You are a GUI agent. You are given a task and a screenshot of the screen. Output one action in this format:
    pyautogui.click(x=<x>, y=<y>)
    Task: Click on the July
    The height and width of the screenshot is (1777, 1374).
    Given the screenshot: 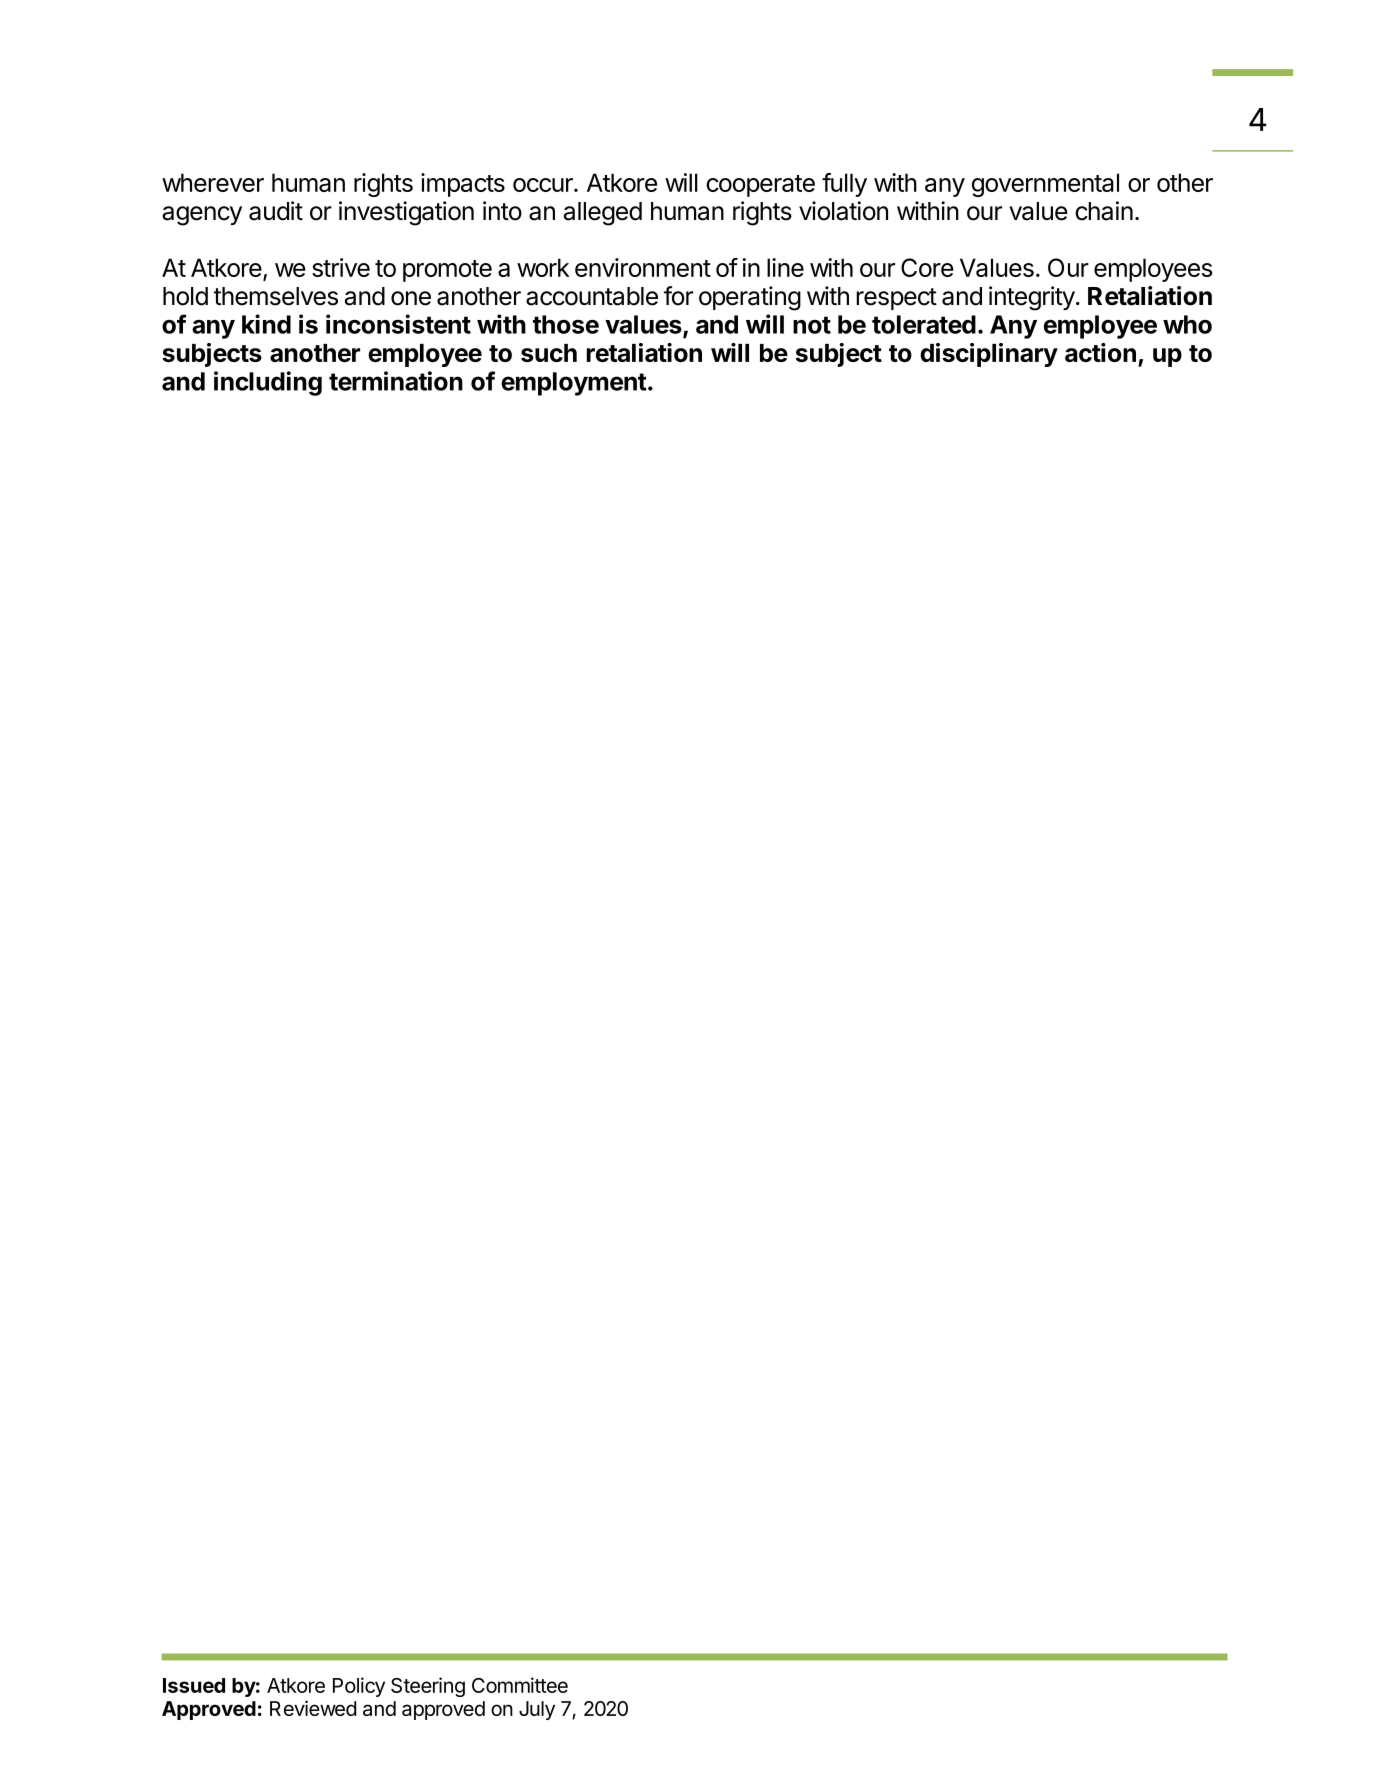 What is the action you would take?
    pyautogui.click(x=537, y=1710)
